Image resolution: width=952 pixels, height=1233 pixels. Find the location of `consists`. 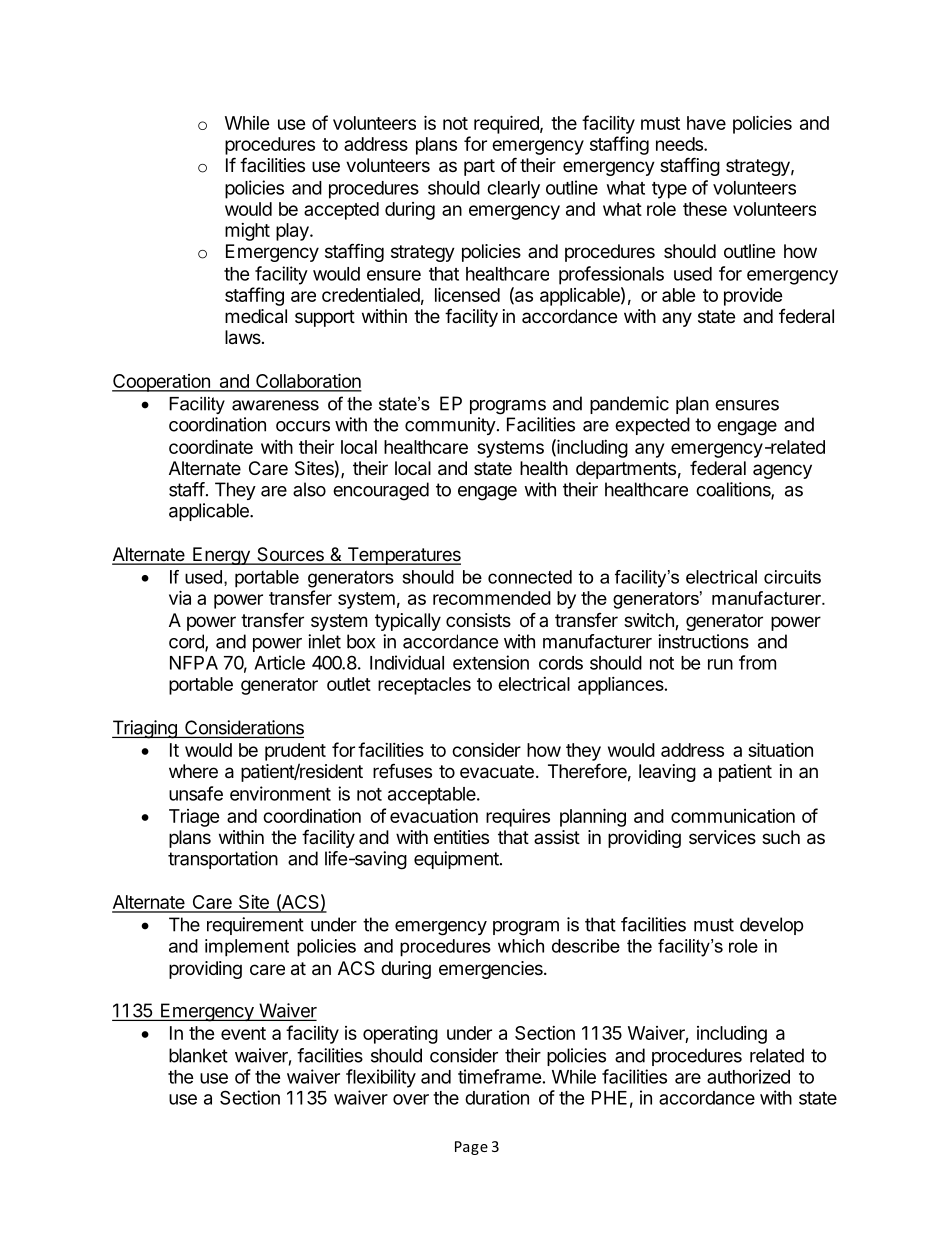

consists is located at coordinates (478, 620).
